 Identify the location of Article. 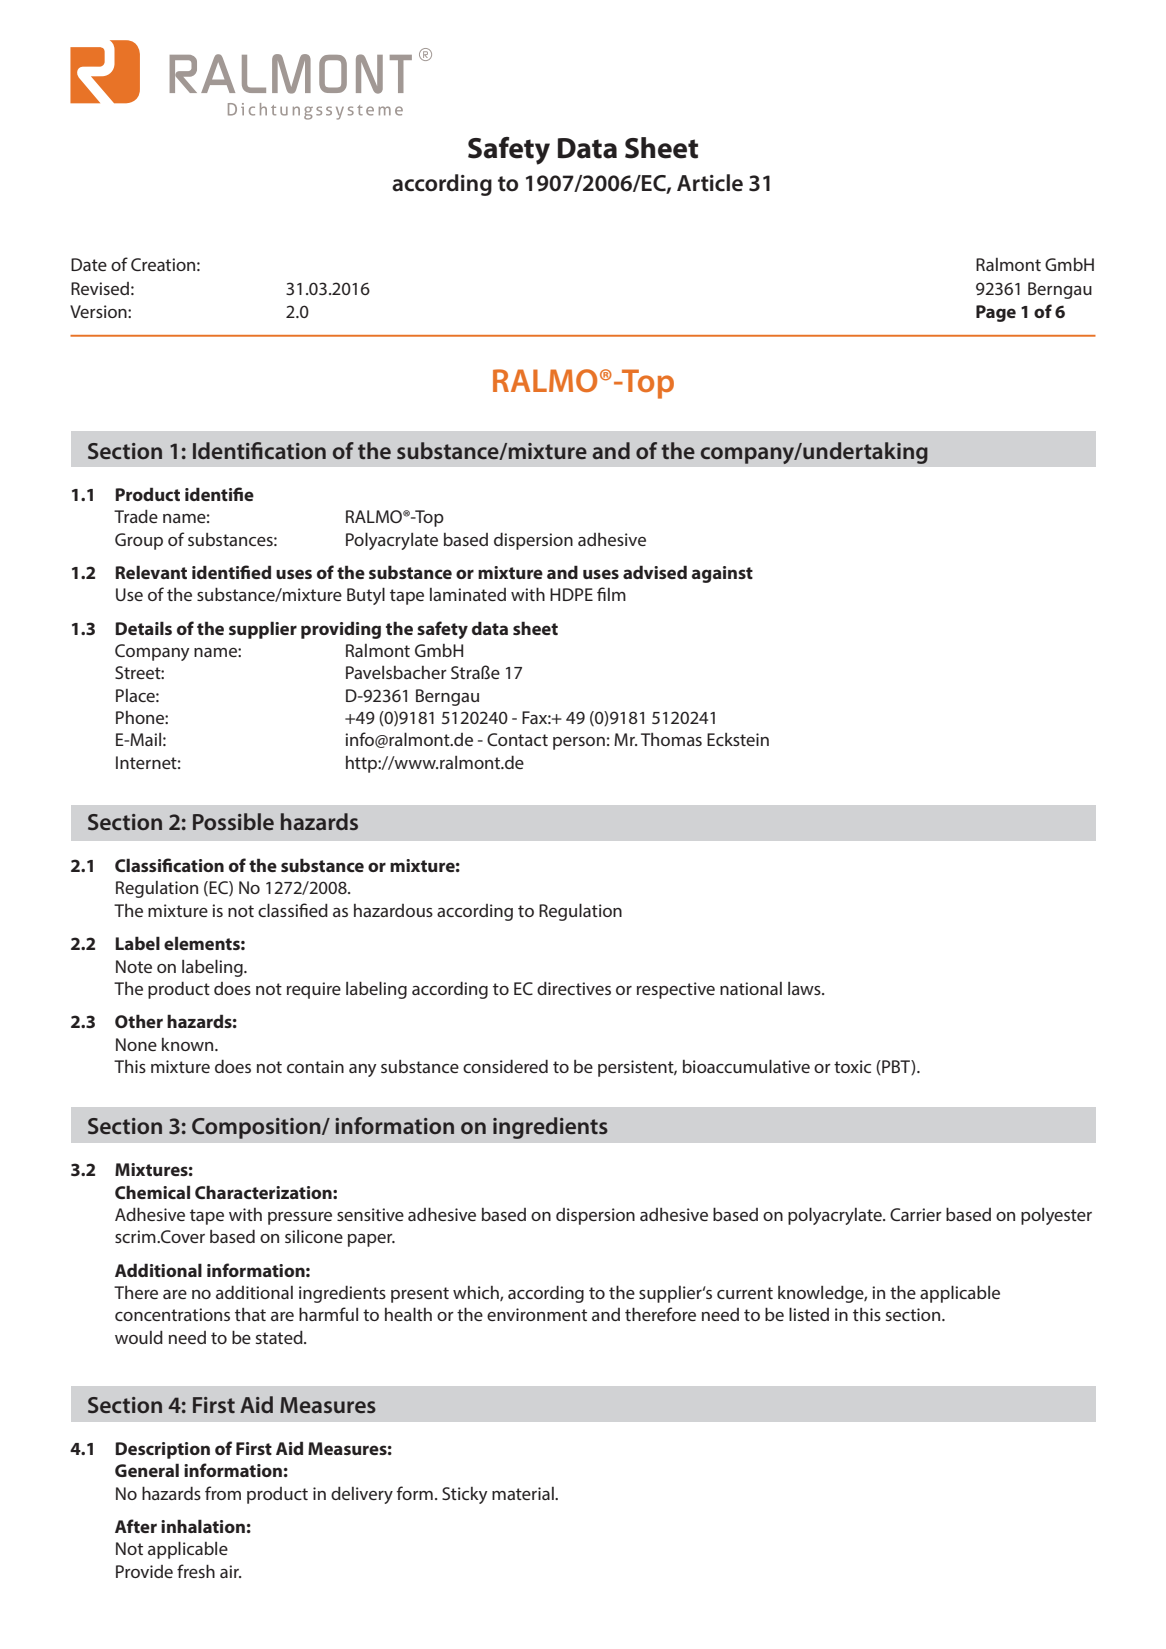
(710, 183).
